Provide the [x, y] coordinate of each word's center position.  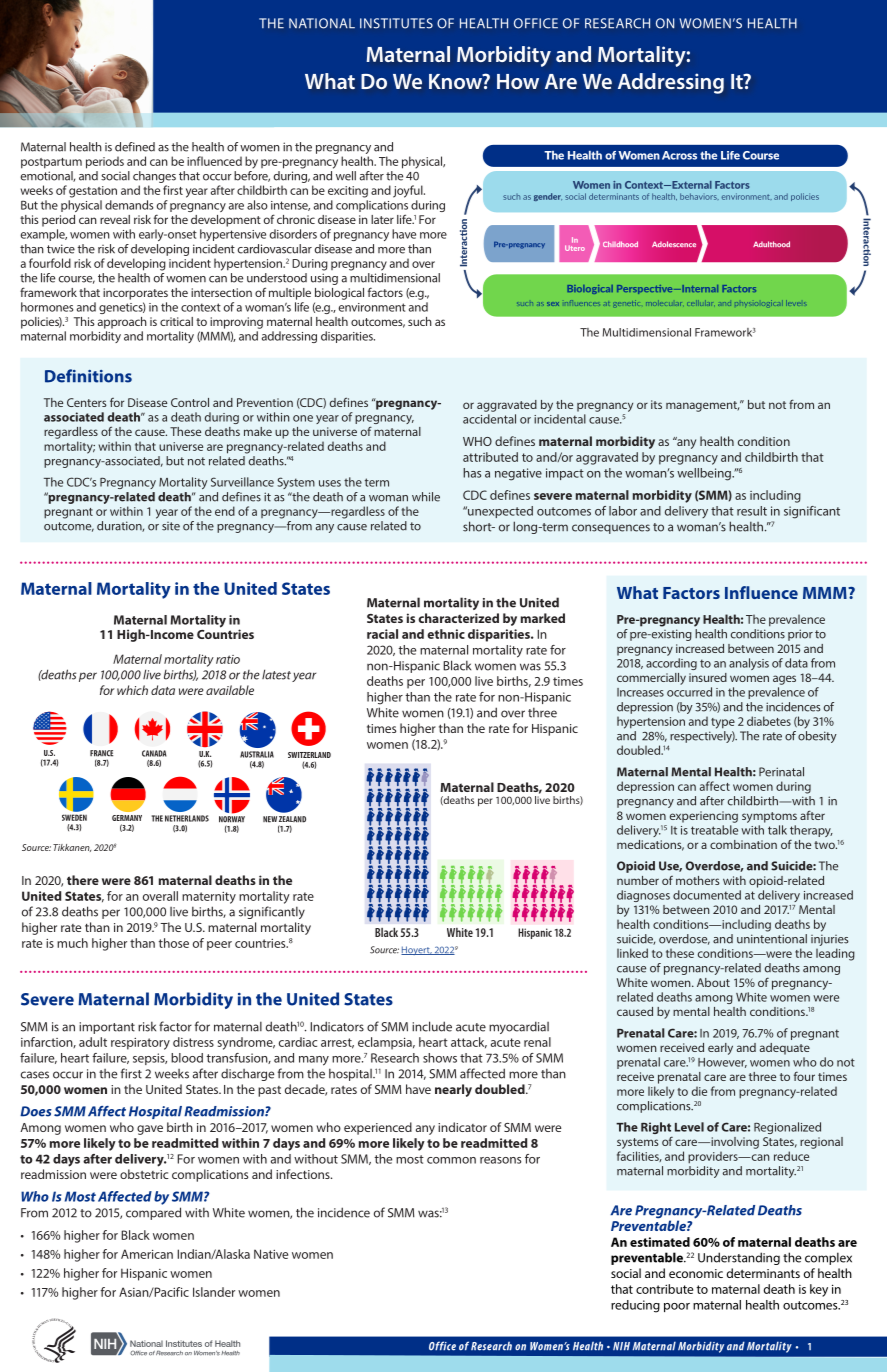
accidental [489, 419]
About [713, 982]
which [132, 690]
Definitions [88, 376]
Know [456, 81]
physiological [759, 303]
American [147, 1254]
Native [271, 1254]
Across [679, 155]
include [432, 1026]
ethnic [446, 634]
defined [135, 147]
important [107, 1028]
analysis [749, 664]
